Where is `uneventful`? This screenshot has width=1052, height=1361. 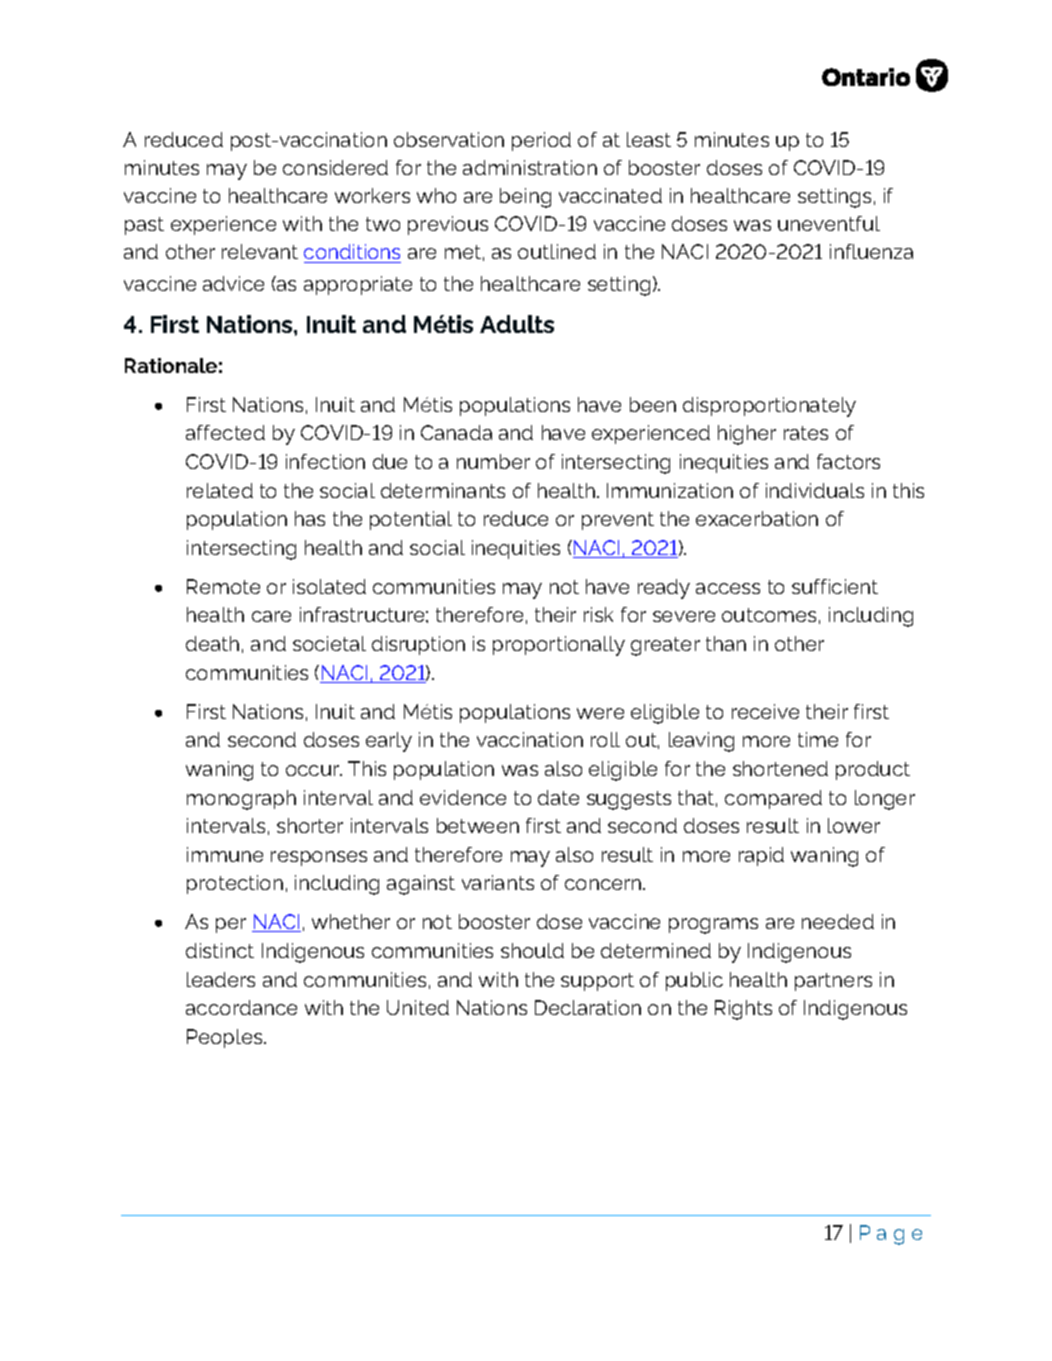
uneventful is located at coordinates (829, 223).
